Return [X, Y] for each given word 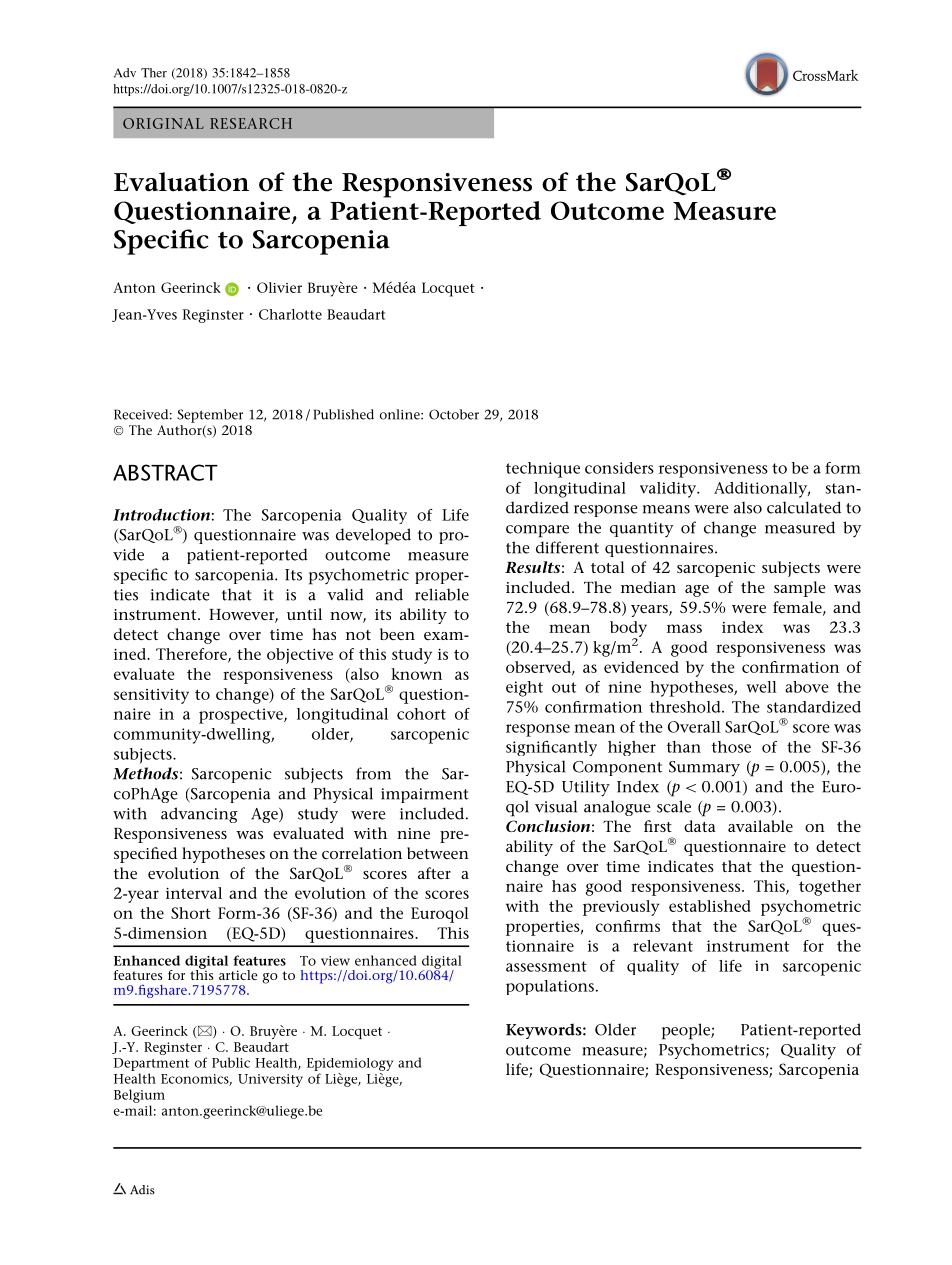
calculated [804, 507]
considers [619, 468]
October [454, 414]
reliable [442, 594]
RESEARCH [251, 123]
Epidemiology [350, 1064]
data [700, 826]
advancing [199, 815]
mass [684, 628]
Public [231, 1062]
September [210, 416]
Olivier [279, 287]
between [438, 853]
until [304, 614]
